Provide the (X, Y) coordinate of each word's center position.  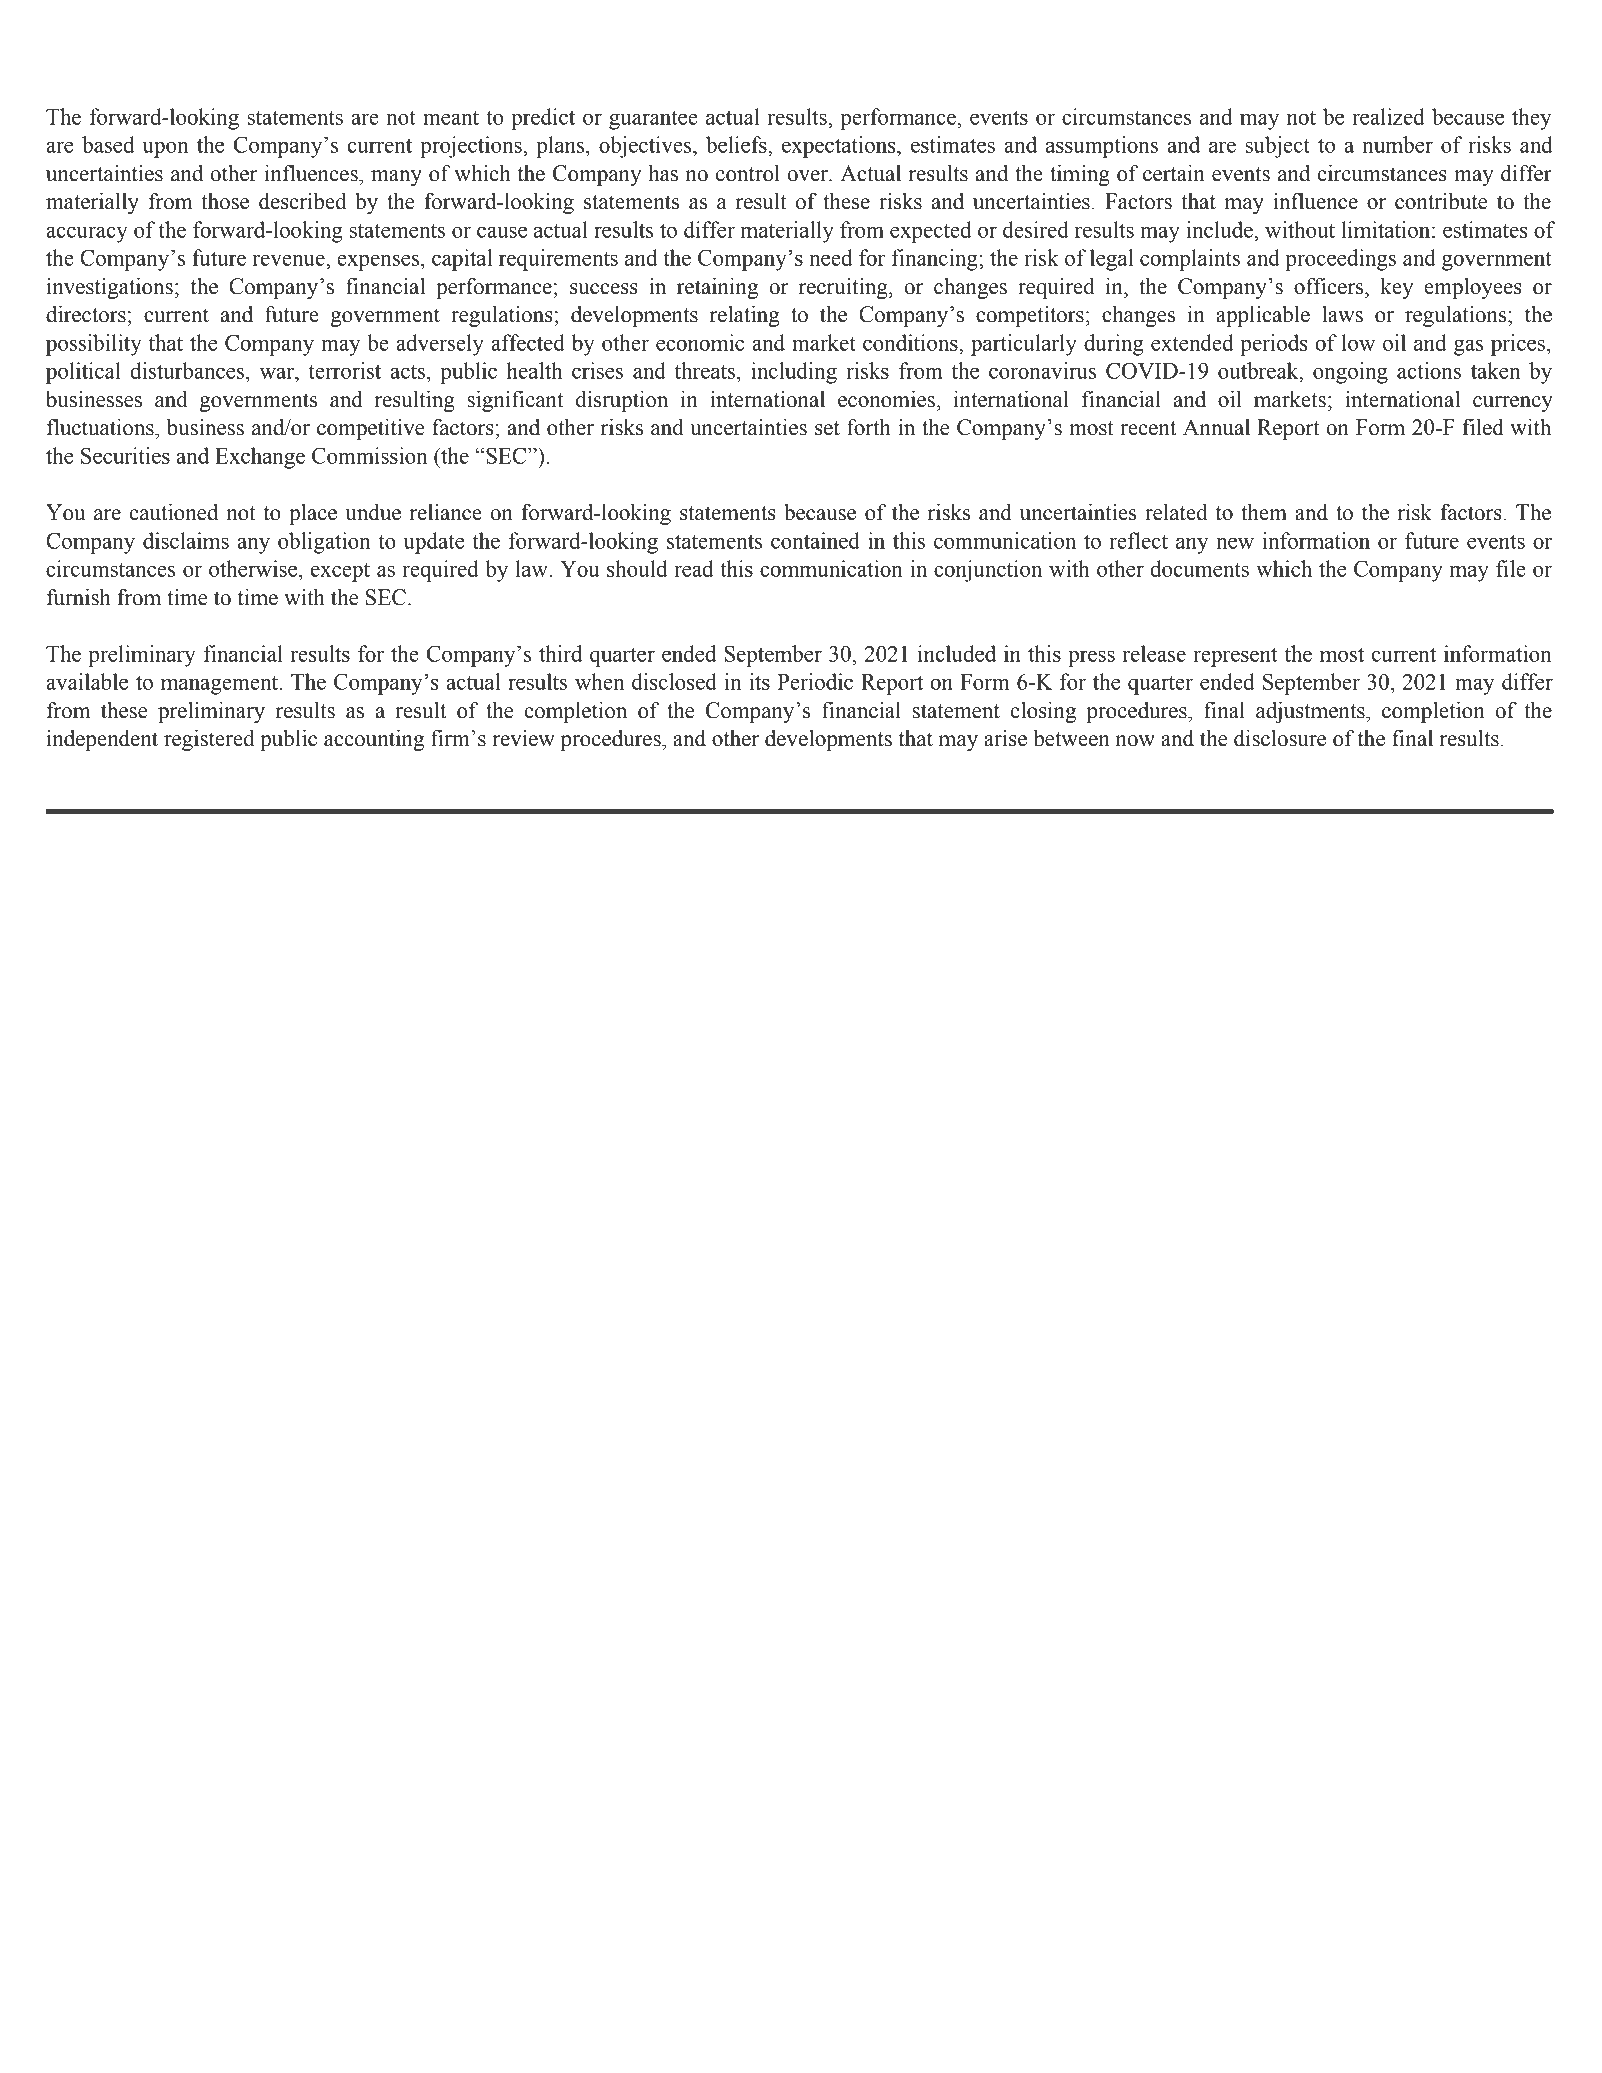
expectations (840, 147)
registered (209, 740)
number (1398, 144)
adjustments (1311, 712)
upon (165, 149)
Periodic (815, 681)
